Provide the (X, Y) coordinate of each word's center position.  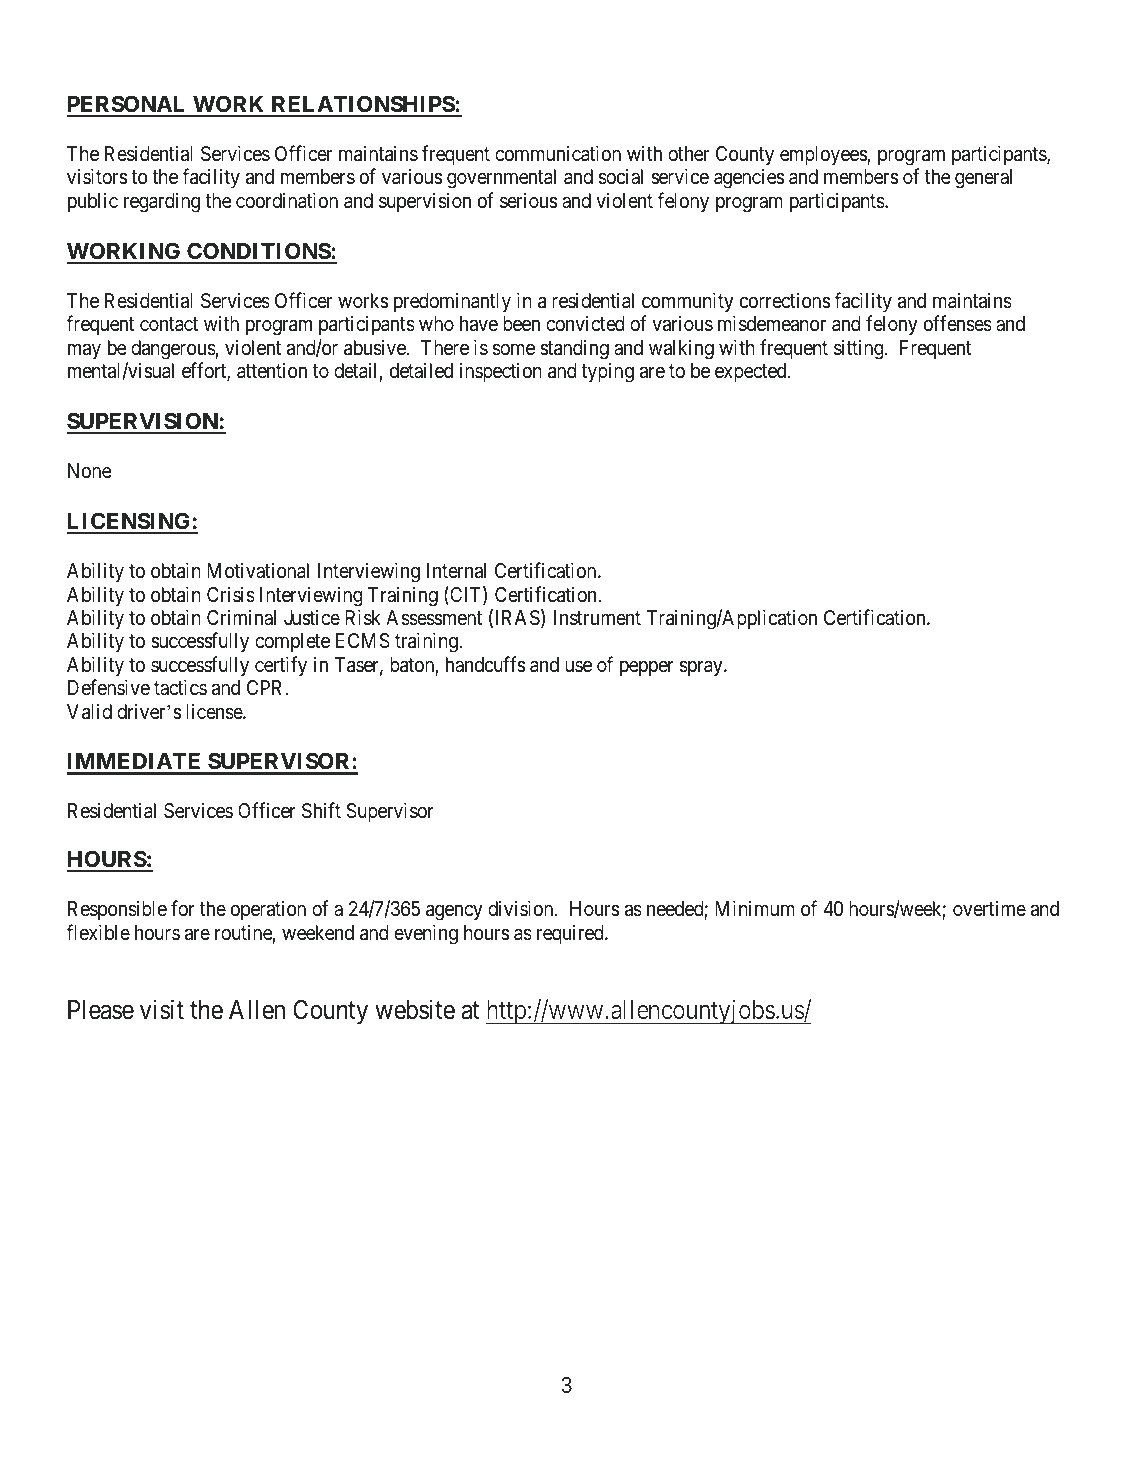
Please (101, 1010)
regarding (162, 202)
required (571, 934)
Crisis (231, 594)
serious (528, 200)
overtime (989, 908)
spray (702, 668)
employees (824, 156)
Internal (456, 571)
